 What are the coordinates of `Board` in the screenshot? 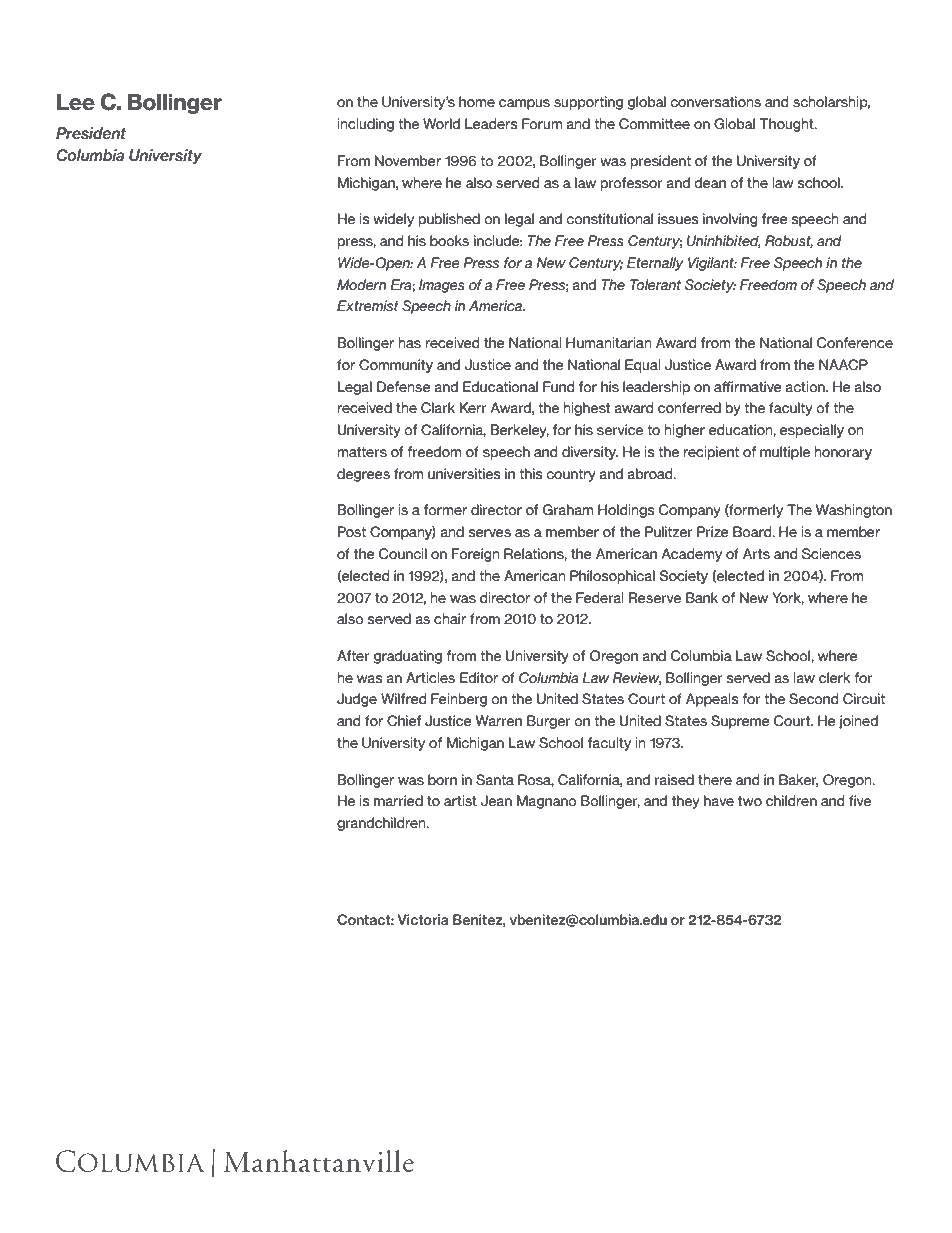 It's located at (753, 532).
